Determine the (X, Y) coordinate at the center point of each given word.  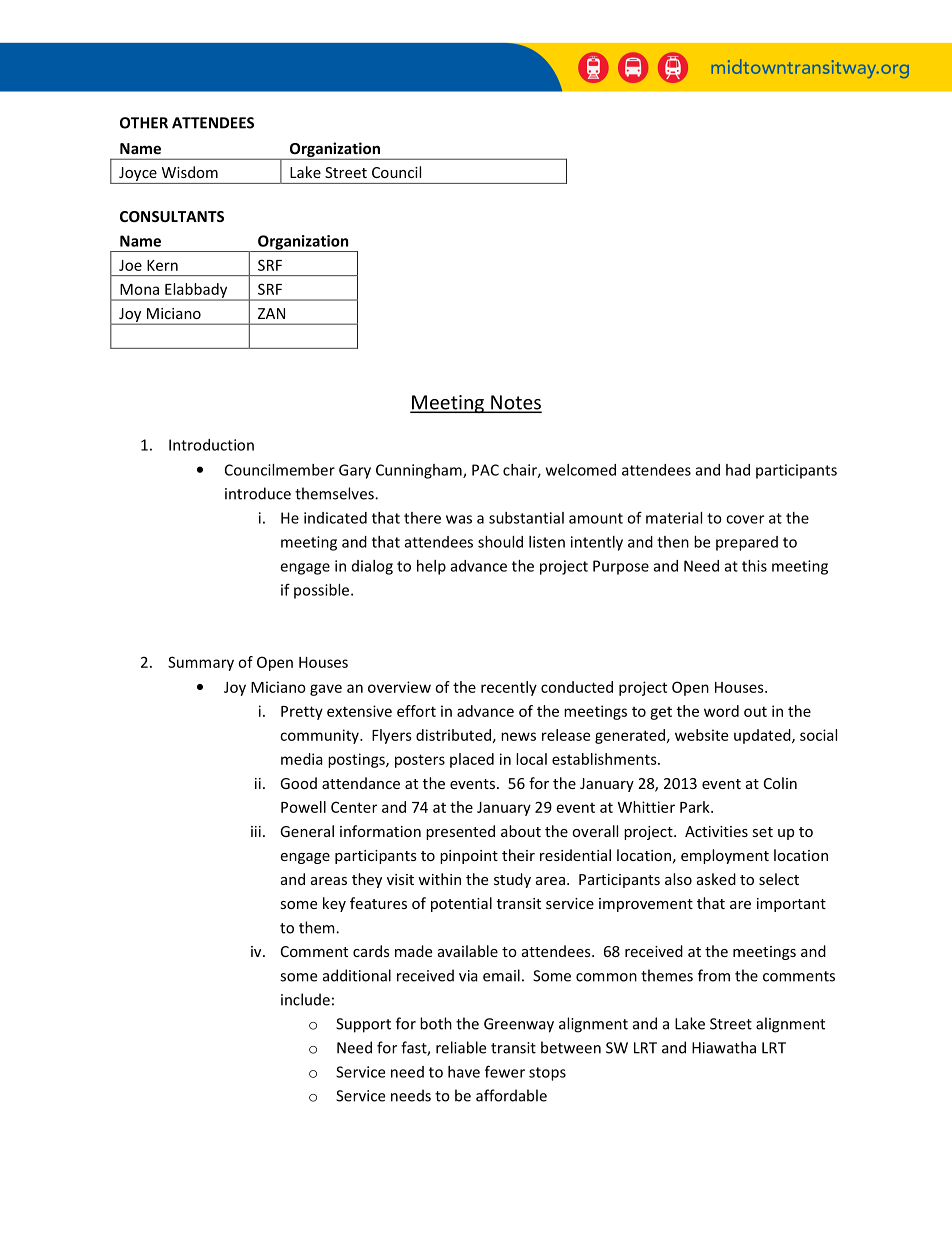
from (714, 975)
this (754, 566)
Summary (201, 663)
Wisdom (190, 172)
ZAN (271, 313)
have (464, 1072)
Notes (515, 403)
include (305, 999)
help (431, 567)
